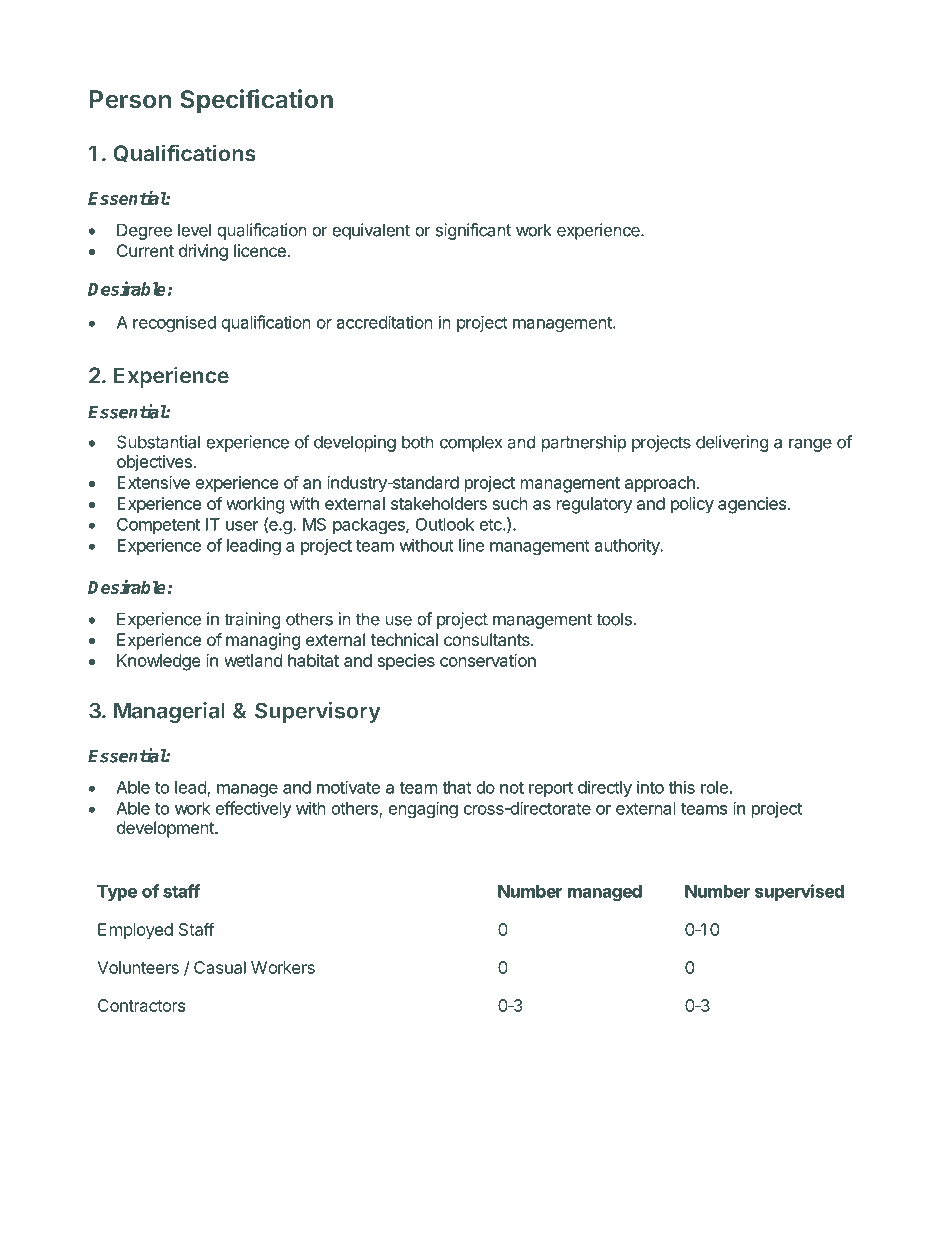 This image has height=1233, width=952. Describe the element at coordinates (256, 101) in the image. I see `Specification` at that location.
